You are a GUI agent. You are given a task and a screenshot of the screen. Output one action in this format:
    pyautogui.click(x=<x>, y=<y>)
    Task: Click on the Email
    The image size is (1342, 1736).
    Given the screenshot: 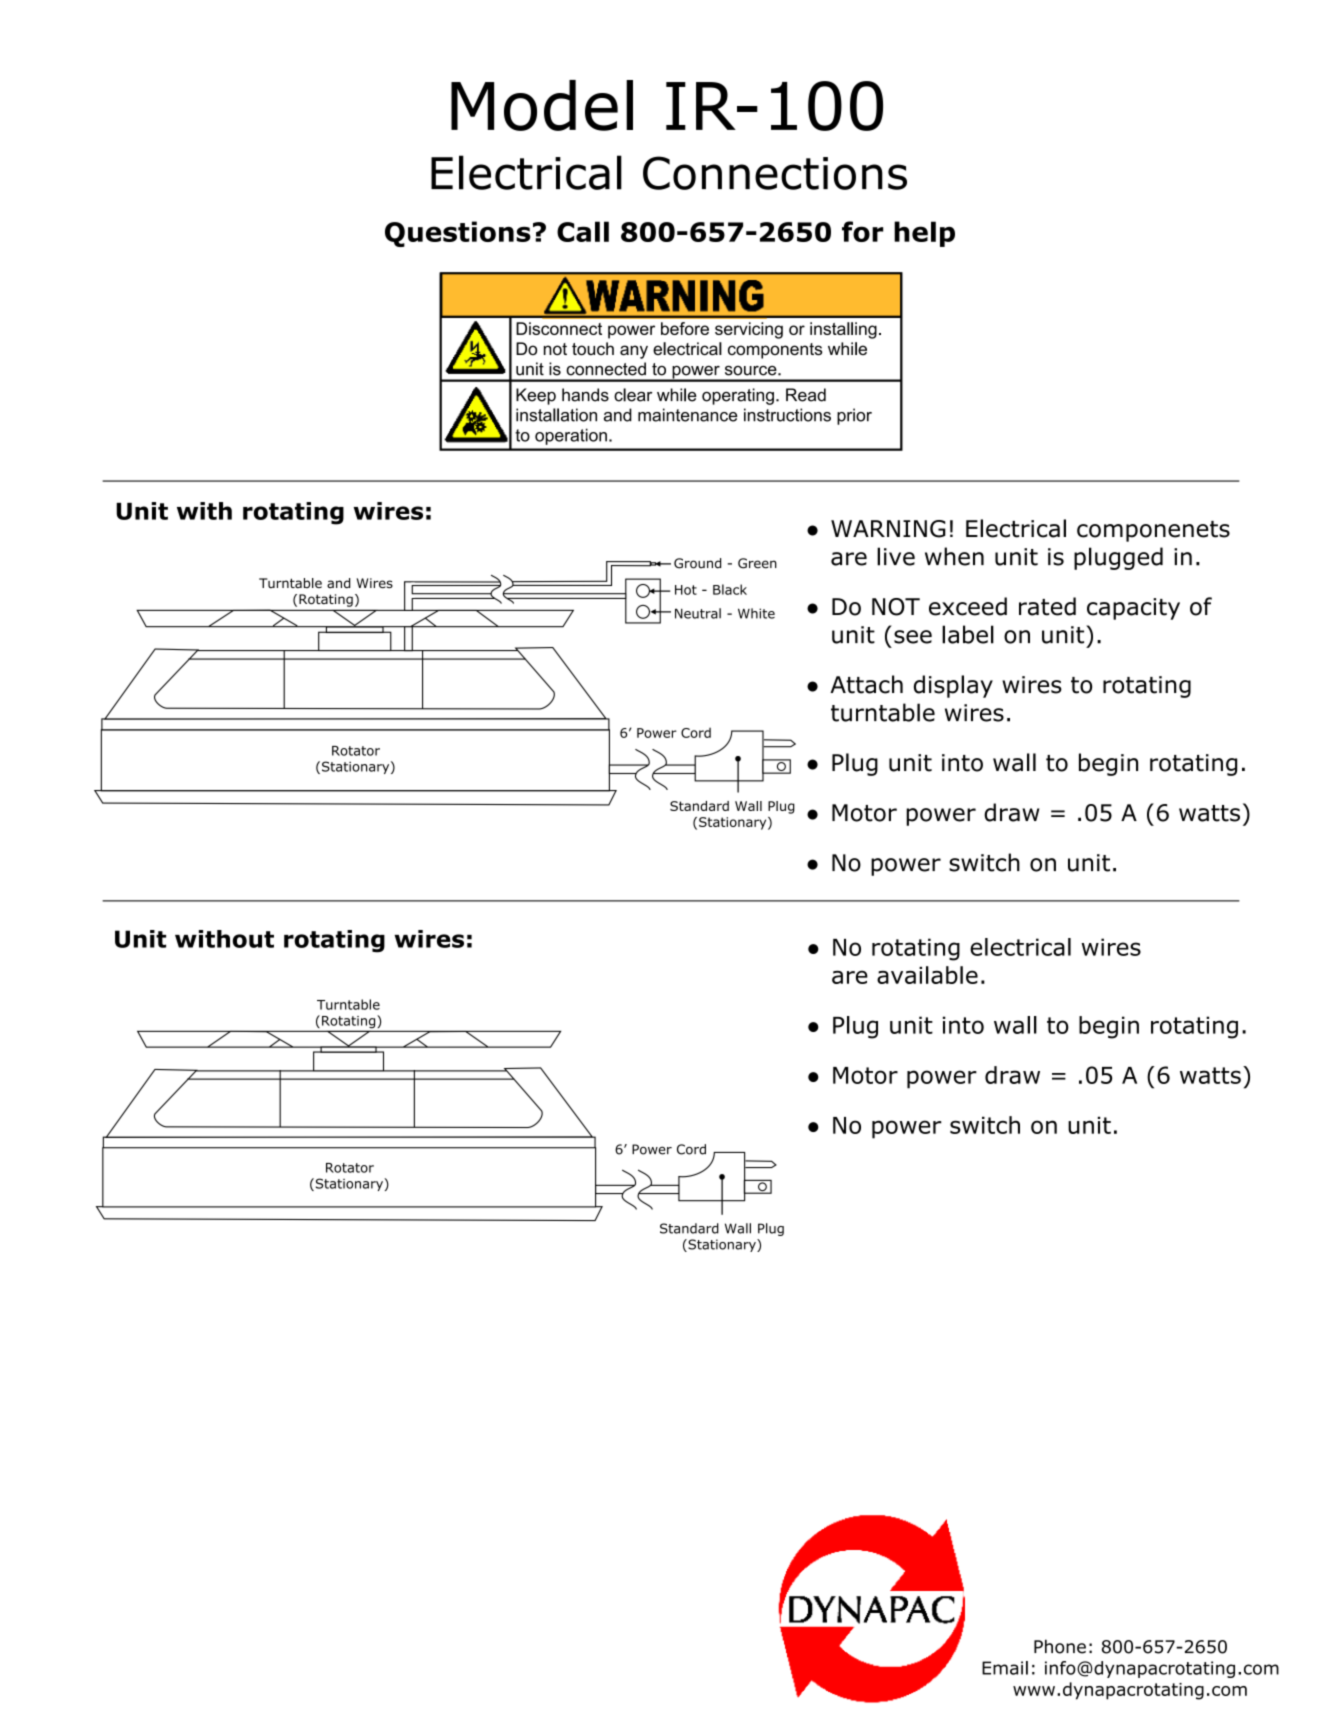 What is the action you would take?
    pyautogui.click(x=1005, y=1668)
